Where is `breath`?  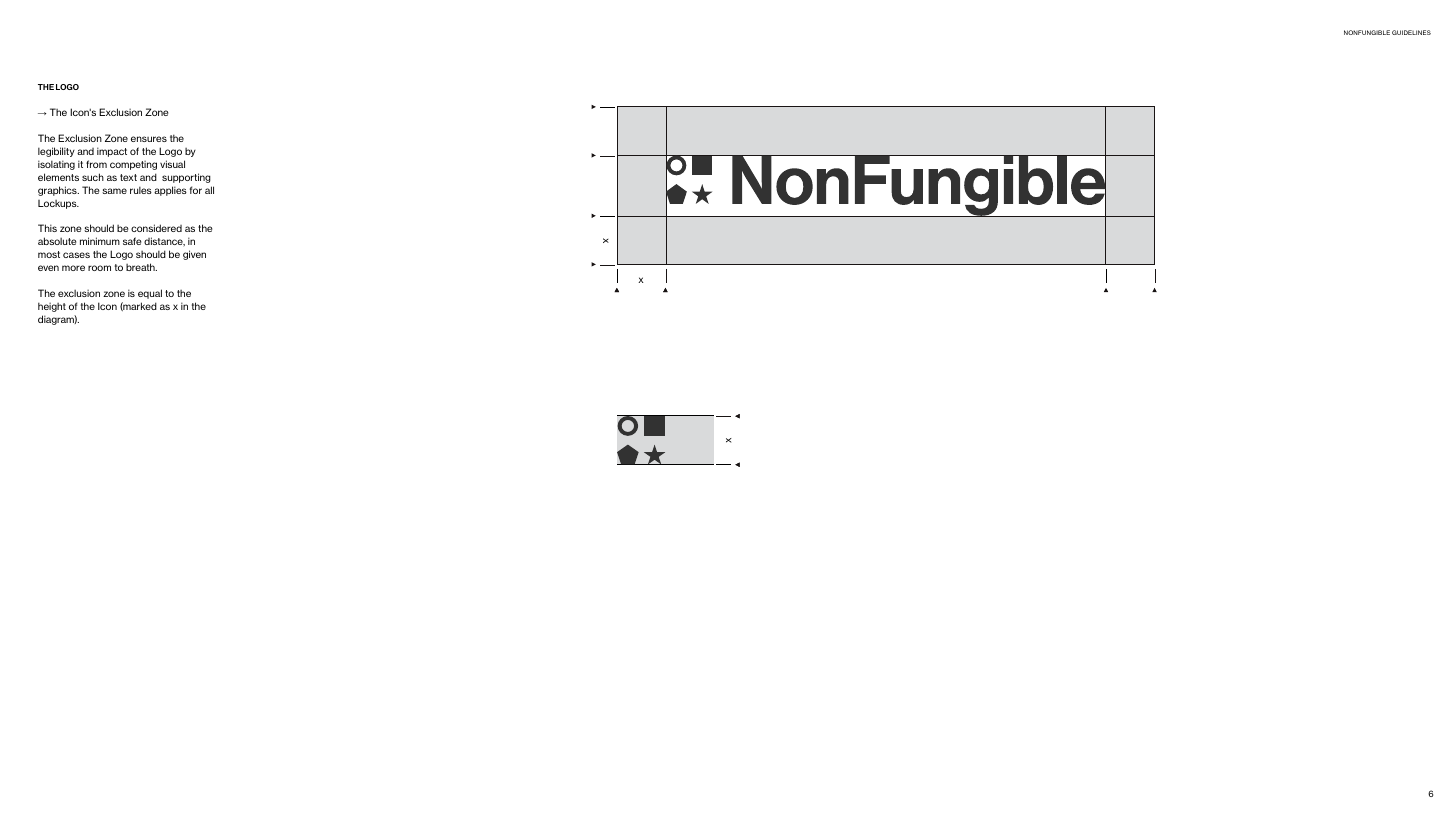
breath is located at coordinates (141, 267).
